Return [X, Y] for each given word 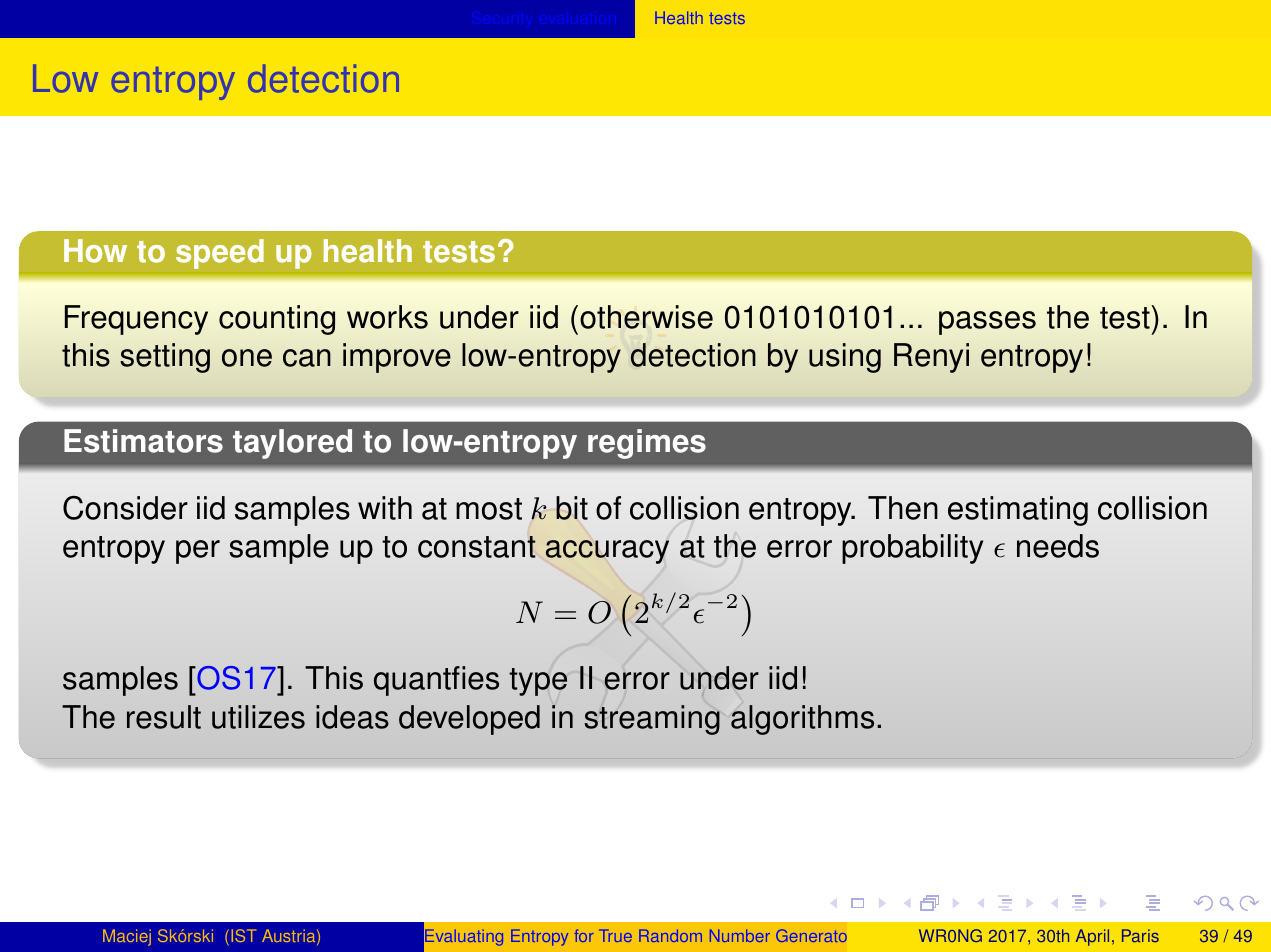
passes [987, 323]
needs [1058, 546]
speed [220, 254]
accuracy [607, 552]
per [198, 552]
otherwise [646, 317]
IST [244, 935]
